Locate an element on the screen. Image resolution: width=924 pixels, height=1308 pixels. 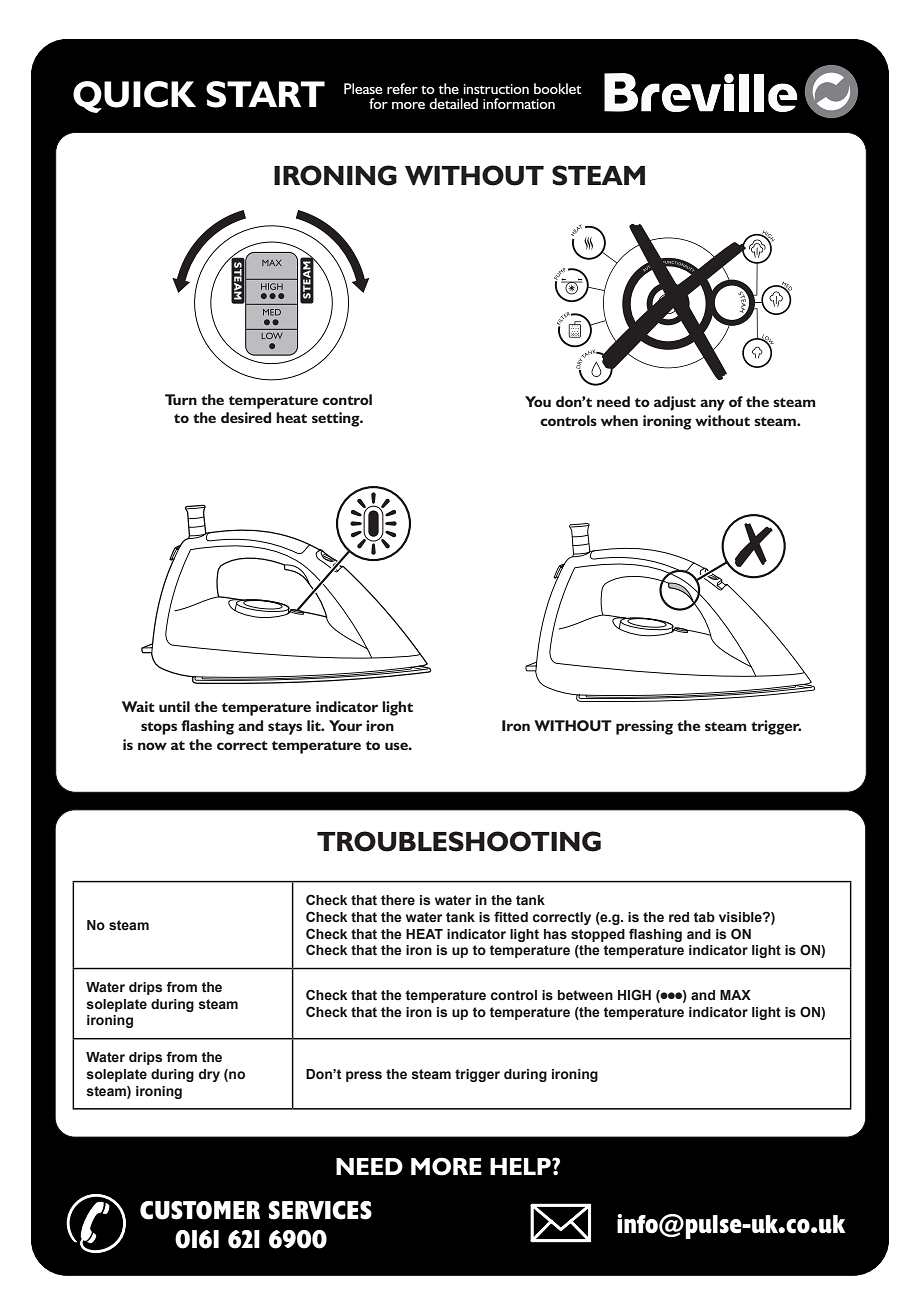
when is located at coordinates (619, 420).
